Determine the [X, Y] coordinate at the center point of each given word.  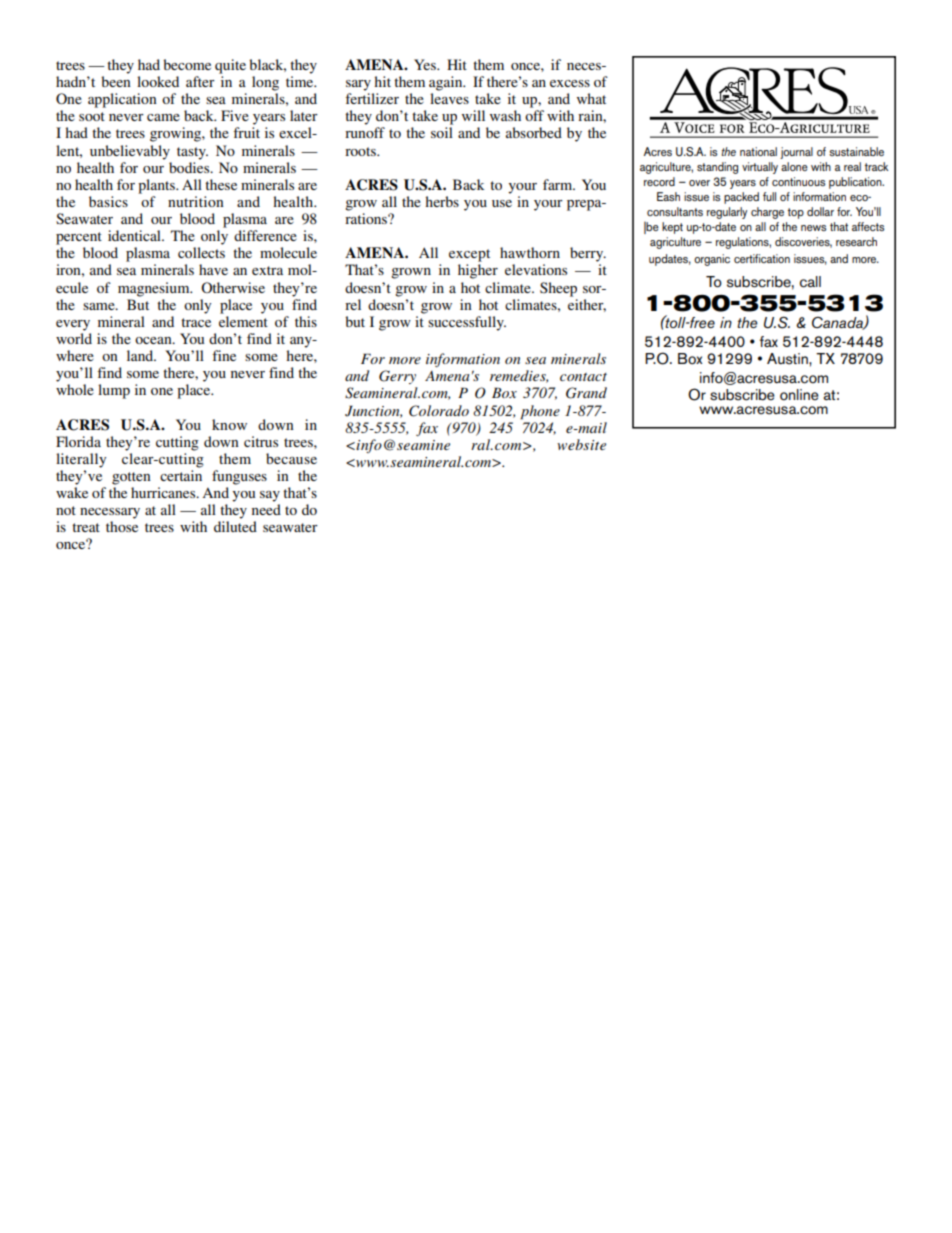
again [447, 83]
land [141, 355]
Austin [788, 359]
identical [135, 235]
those [122, 526]
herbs [442, 201]
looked [158, 81]
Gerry [397, 377]
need [266, 509]
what [591, 98]
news [813, 228]
